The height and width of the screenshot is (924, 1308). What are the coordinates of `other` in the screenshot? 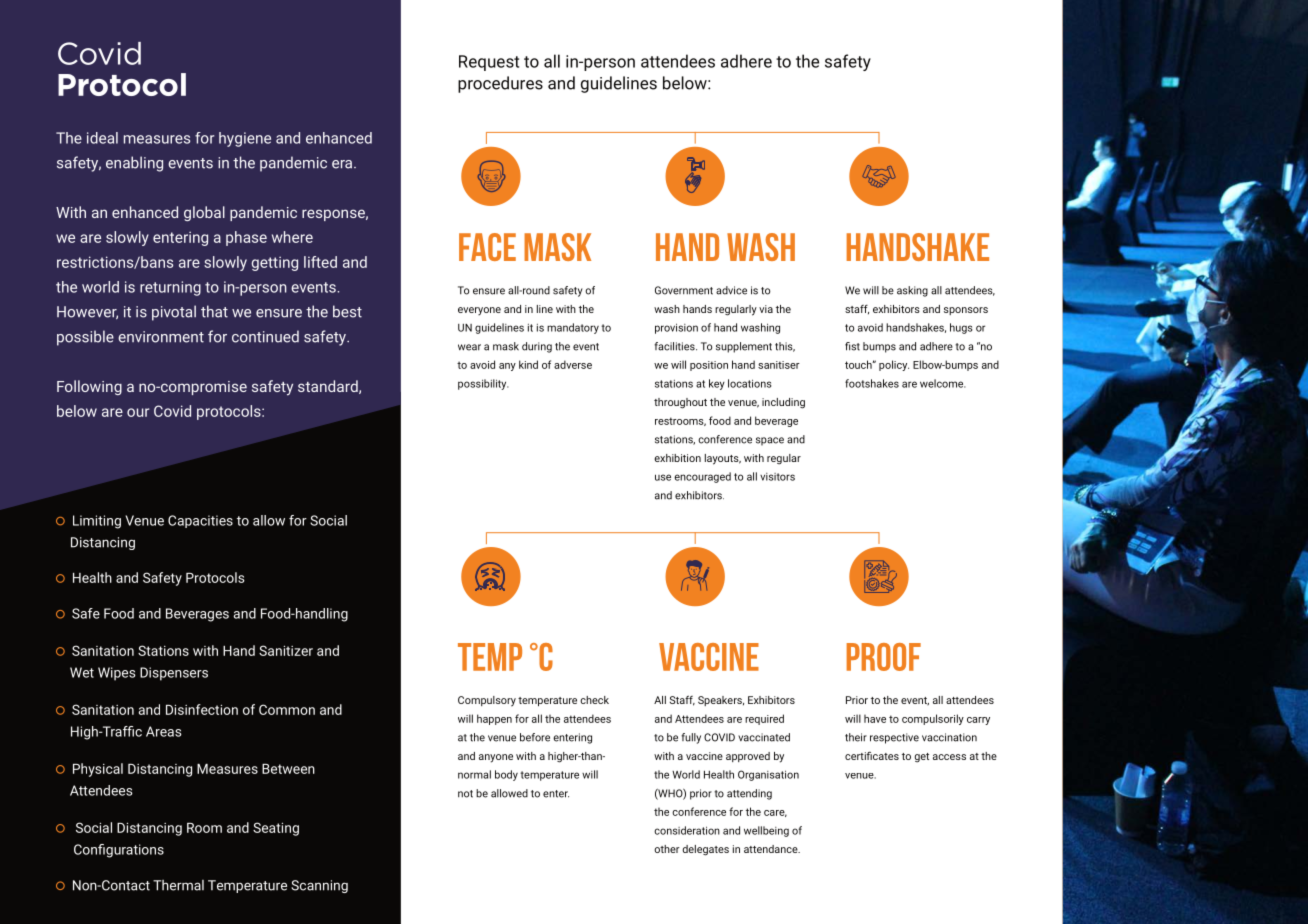 It's located at (667, 849).
